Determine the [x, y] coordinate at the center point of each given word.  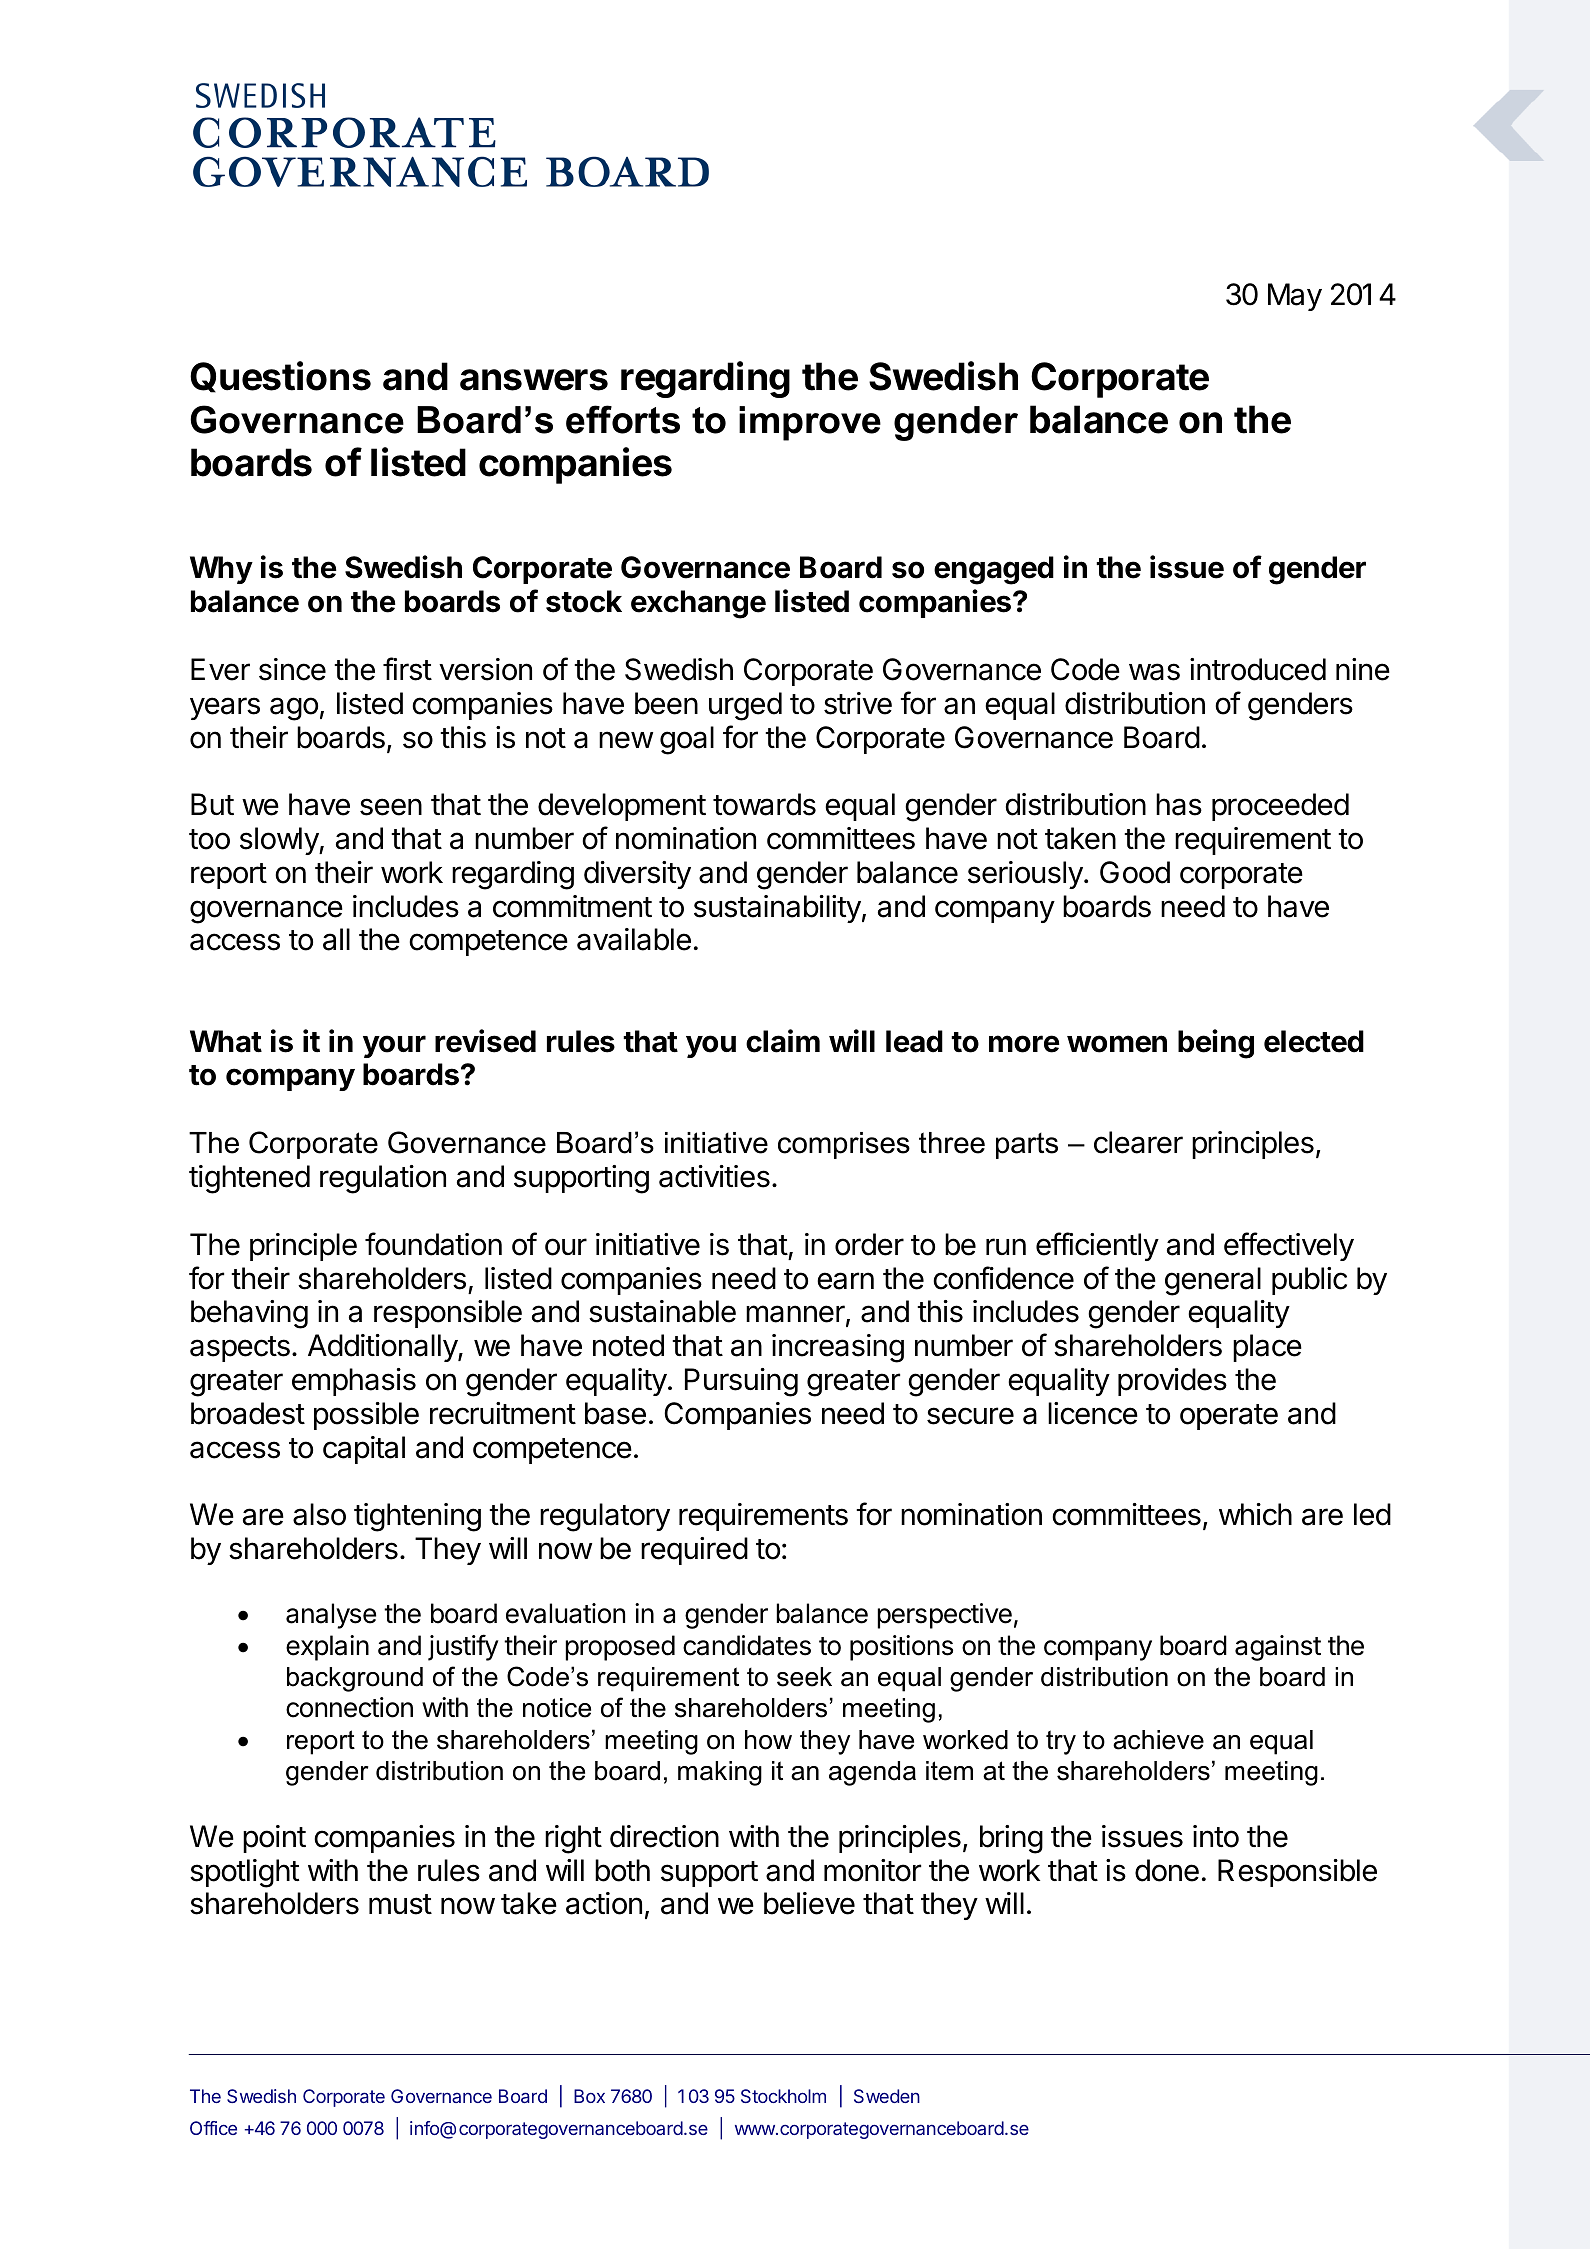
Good [1135, 872]
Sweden [887, 2096]
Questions [280, 377]
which [1255, 1514]
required [694, 1551]
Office [213, 2128]
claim [783, 1041]
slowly [280, 841]
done [1167, 1870]
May [1295, 297]
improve [810, 423]
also [319, 1514]
